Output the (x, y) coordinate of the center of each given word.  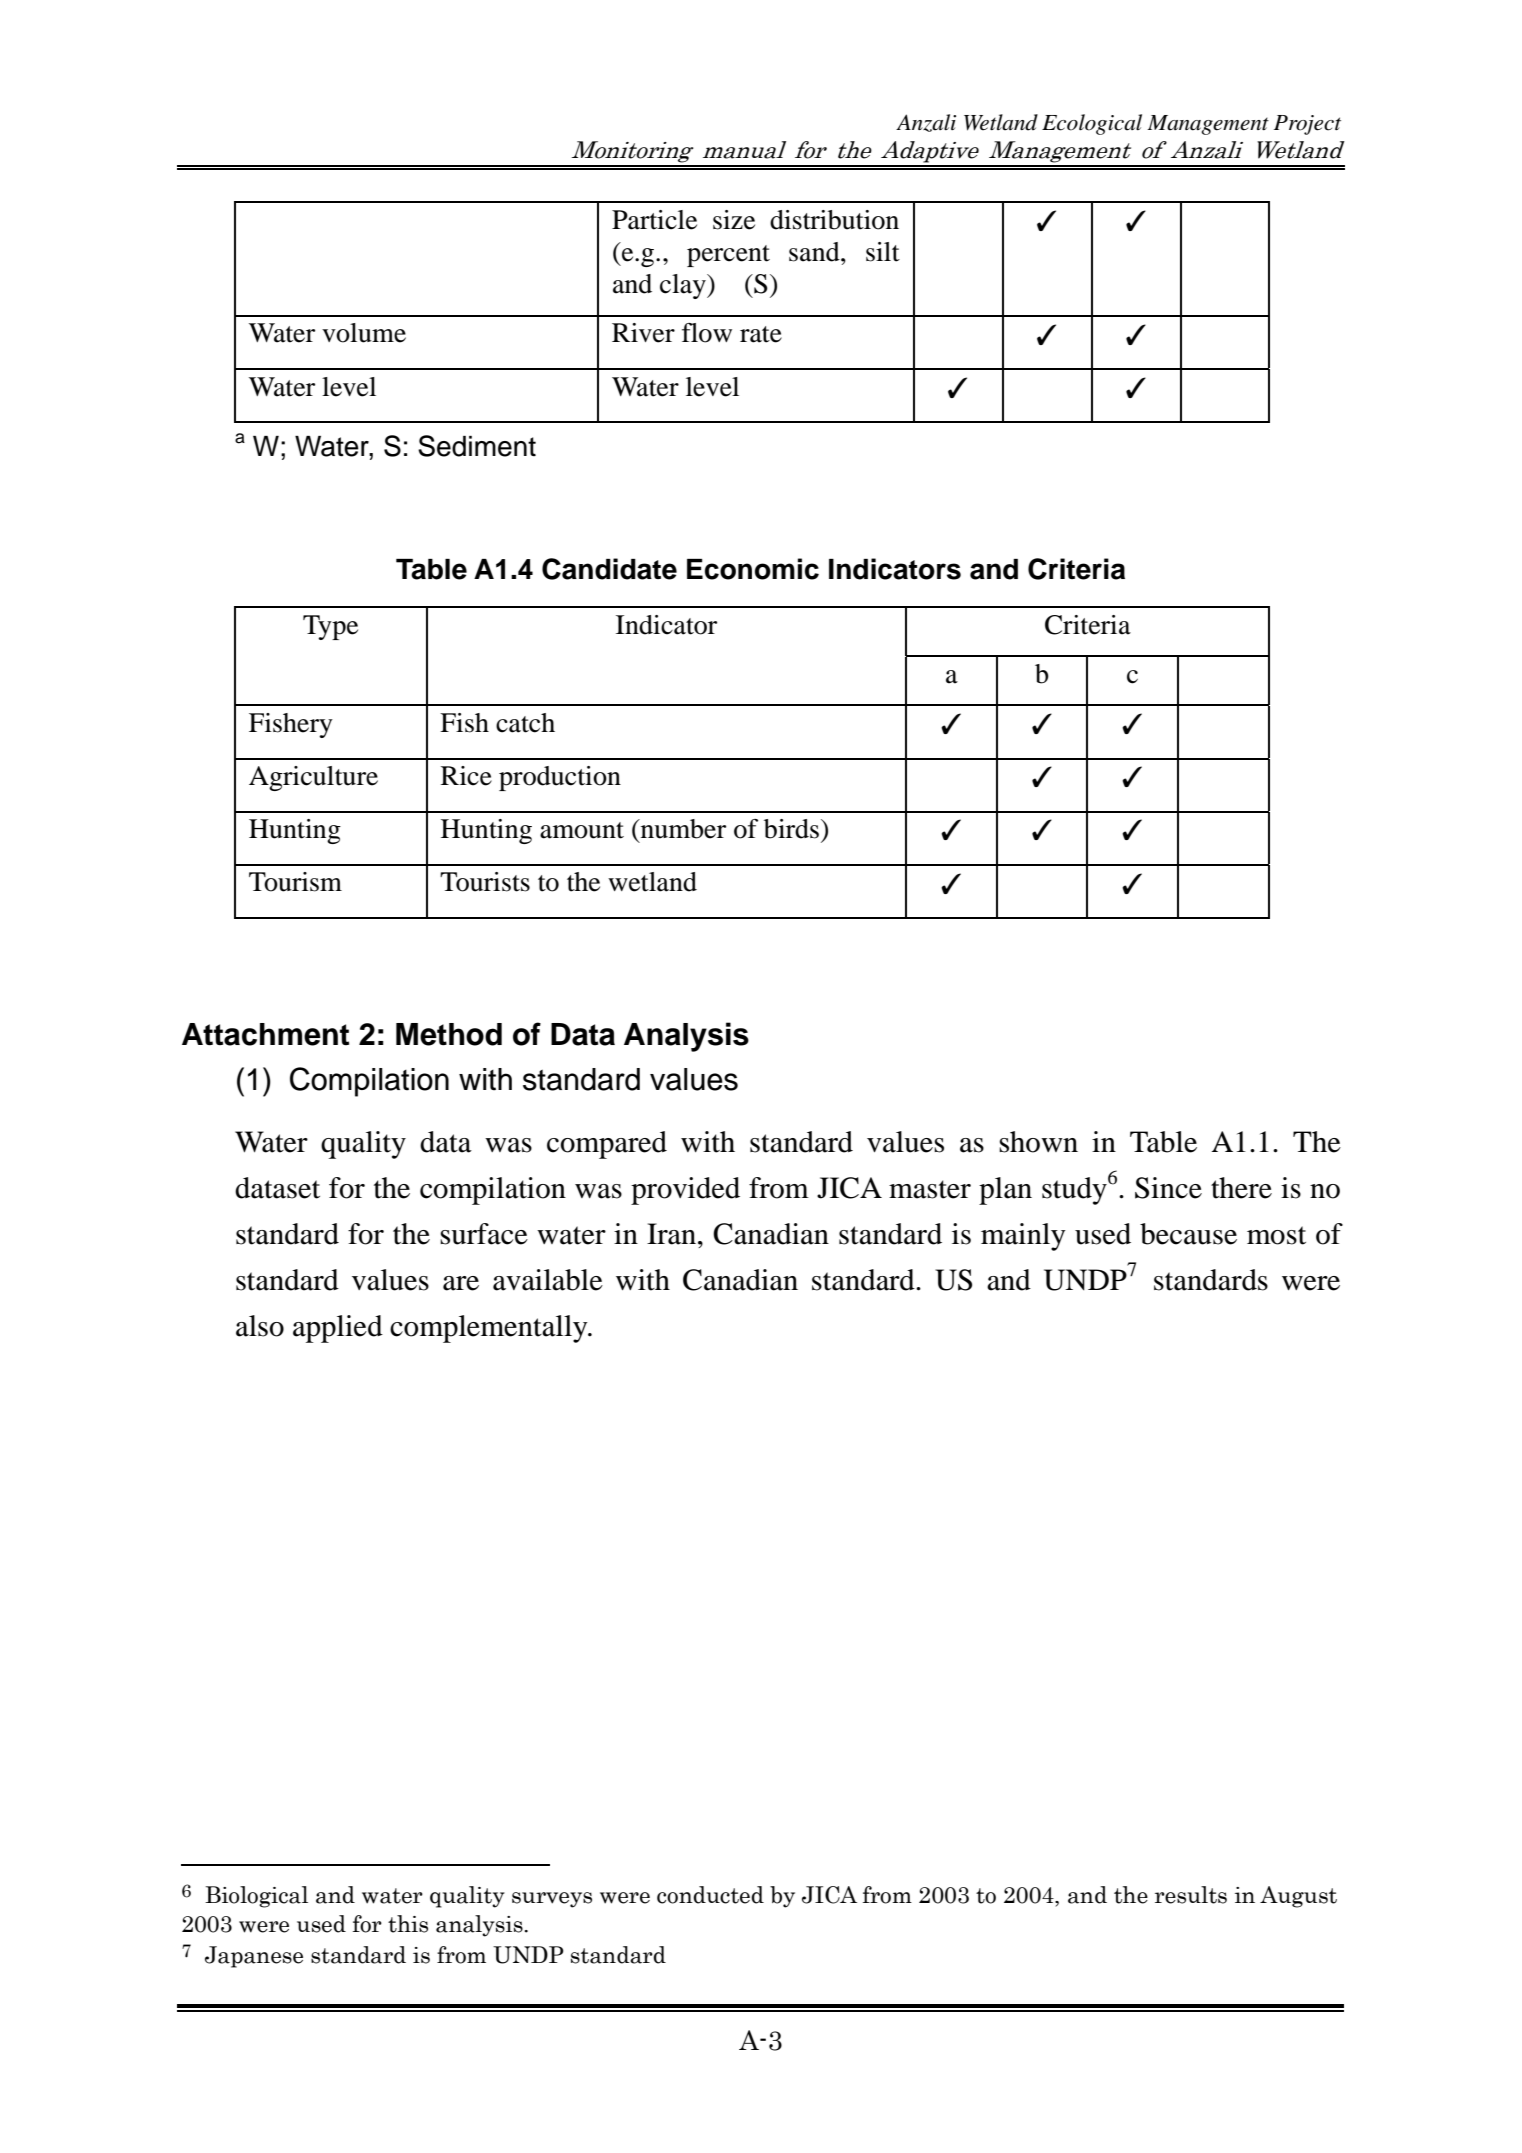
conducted (710, 1895)
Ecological (1092, 124)
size (734, 220)
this (408, 1924)
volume (364, 333)
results (1191, 1895)
